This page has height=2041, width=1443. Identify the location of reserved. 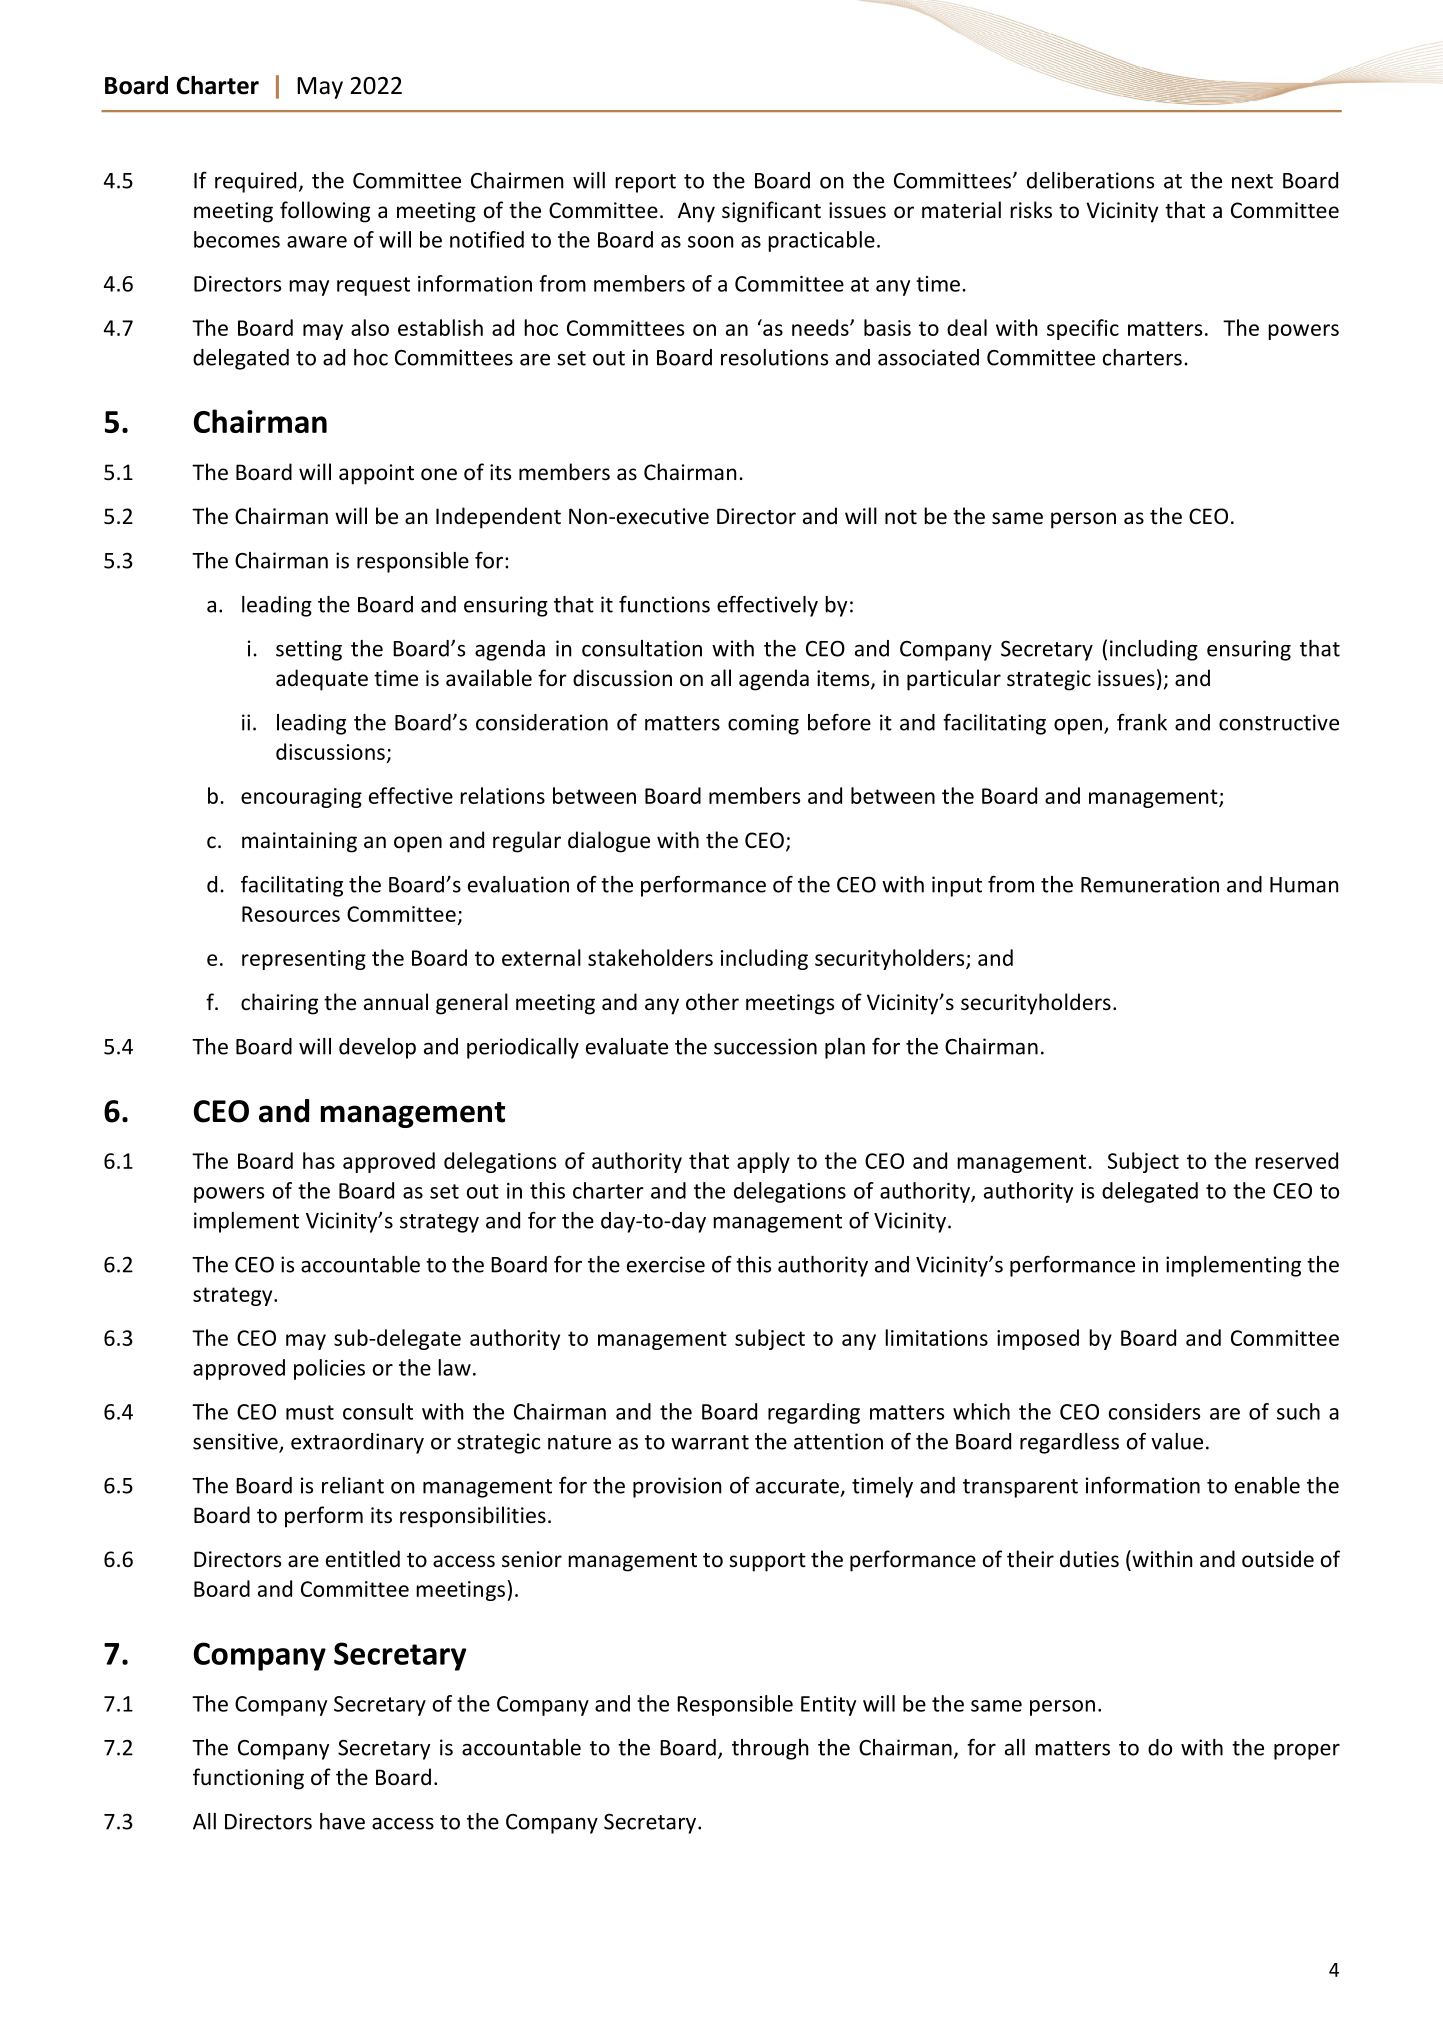
(1296, 1160).
